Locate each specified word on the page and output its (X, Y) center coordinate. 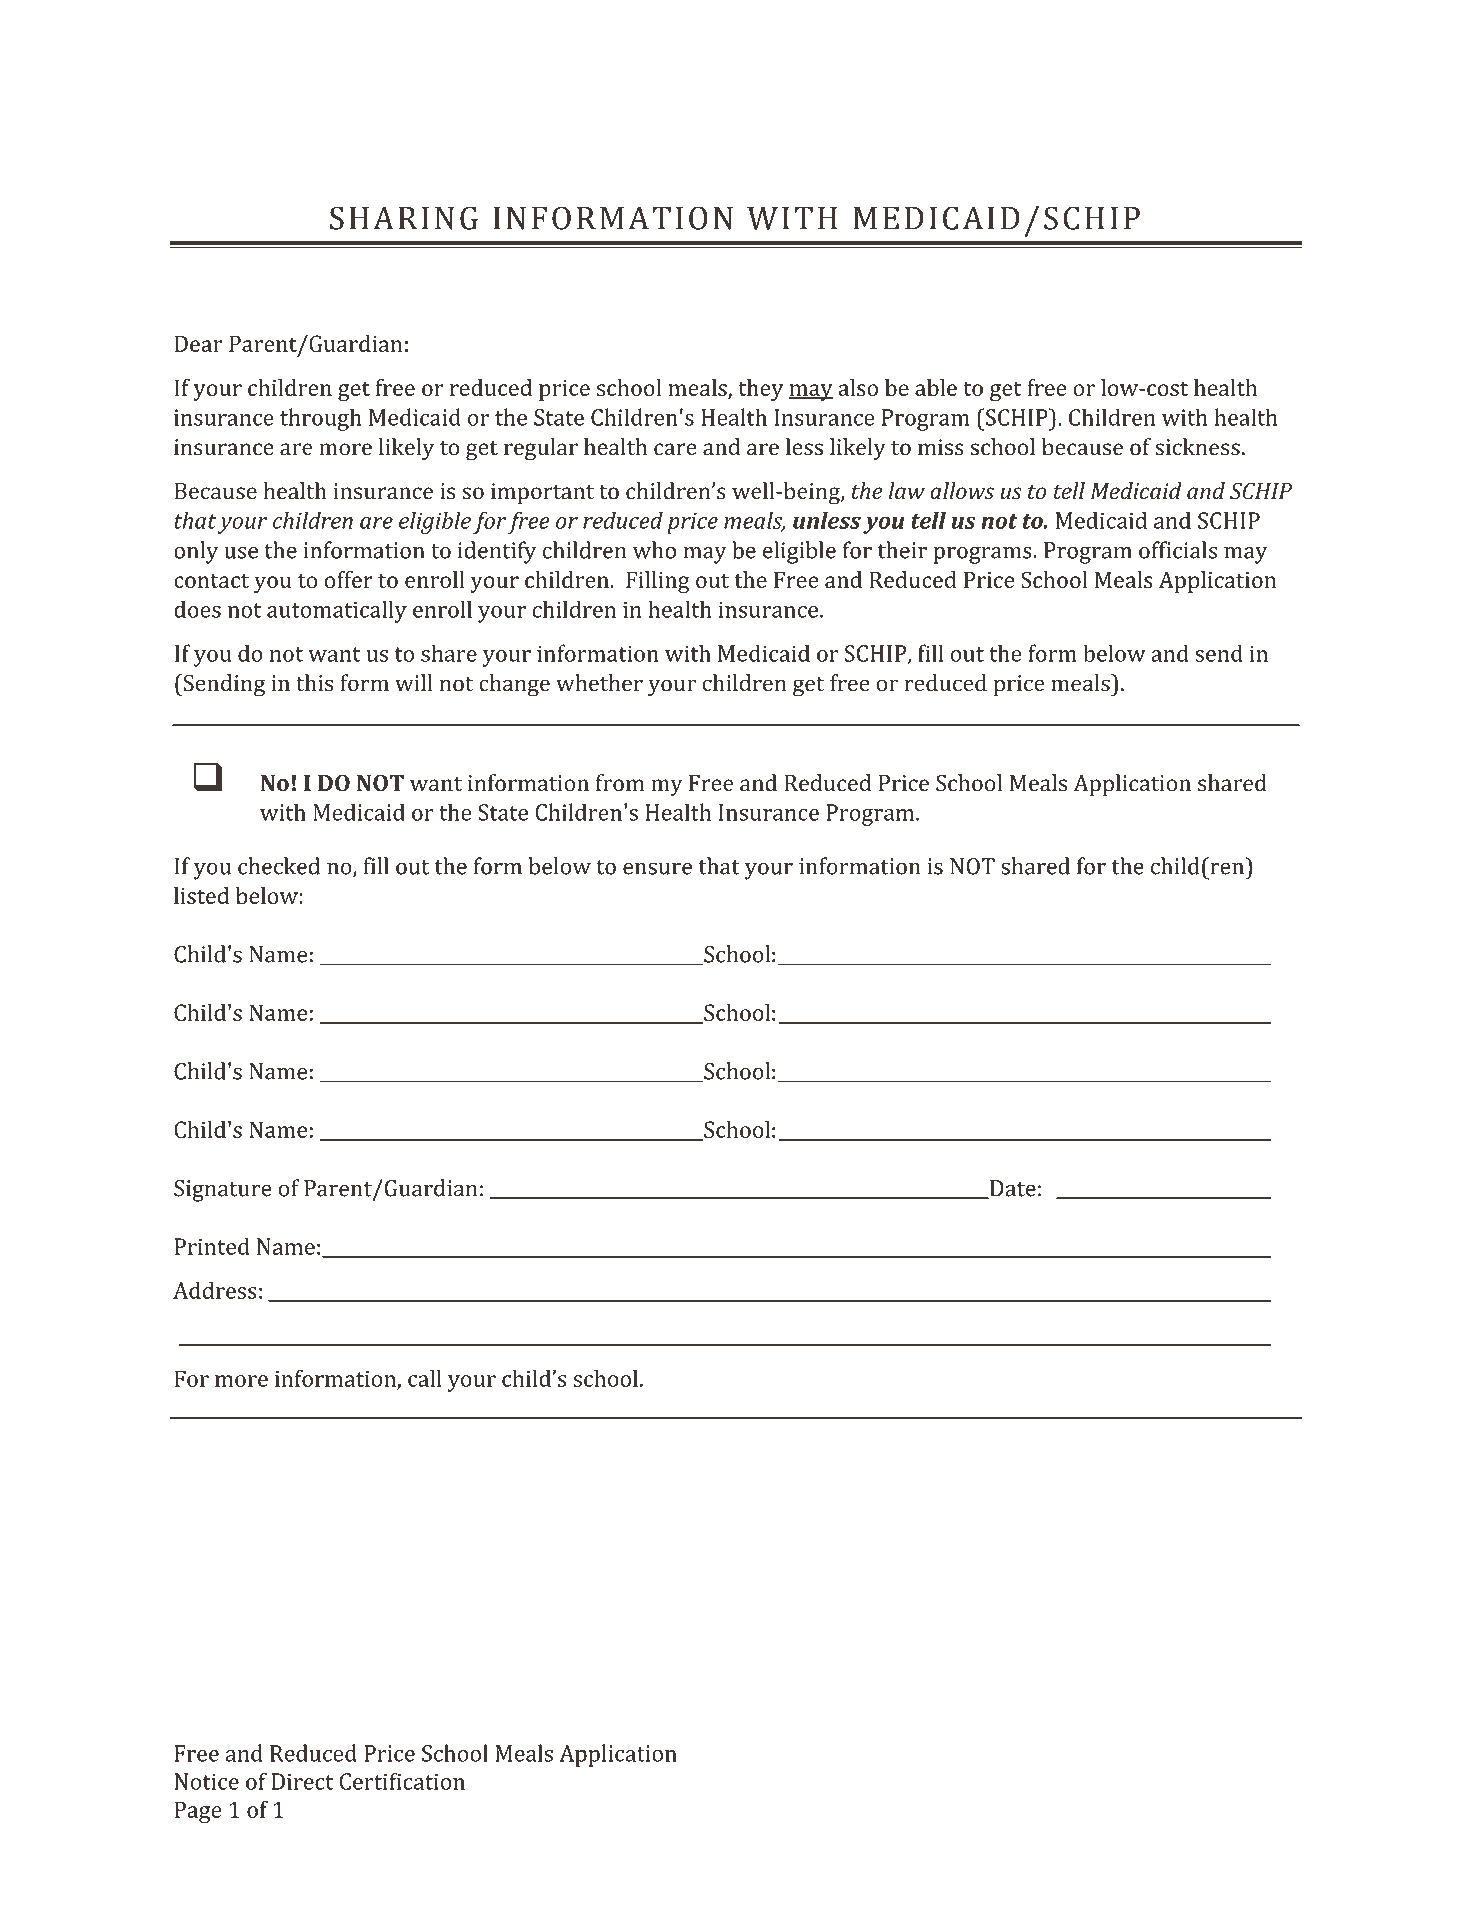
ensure (657, 868)
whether (599, 683)
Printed (212, 1246)
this (314, 683)
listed (201, 895)
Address (215, 1290)
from (620, 783)
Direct (302, 1781)
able (936, 387)
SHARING (404, 218)
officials (1178, 550)
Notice (206, 1781)
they (760, 390)
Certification (402, 1781)
